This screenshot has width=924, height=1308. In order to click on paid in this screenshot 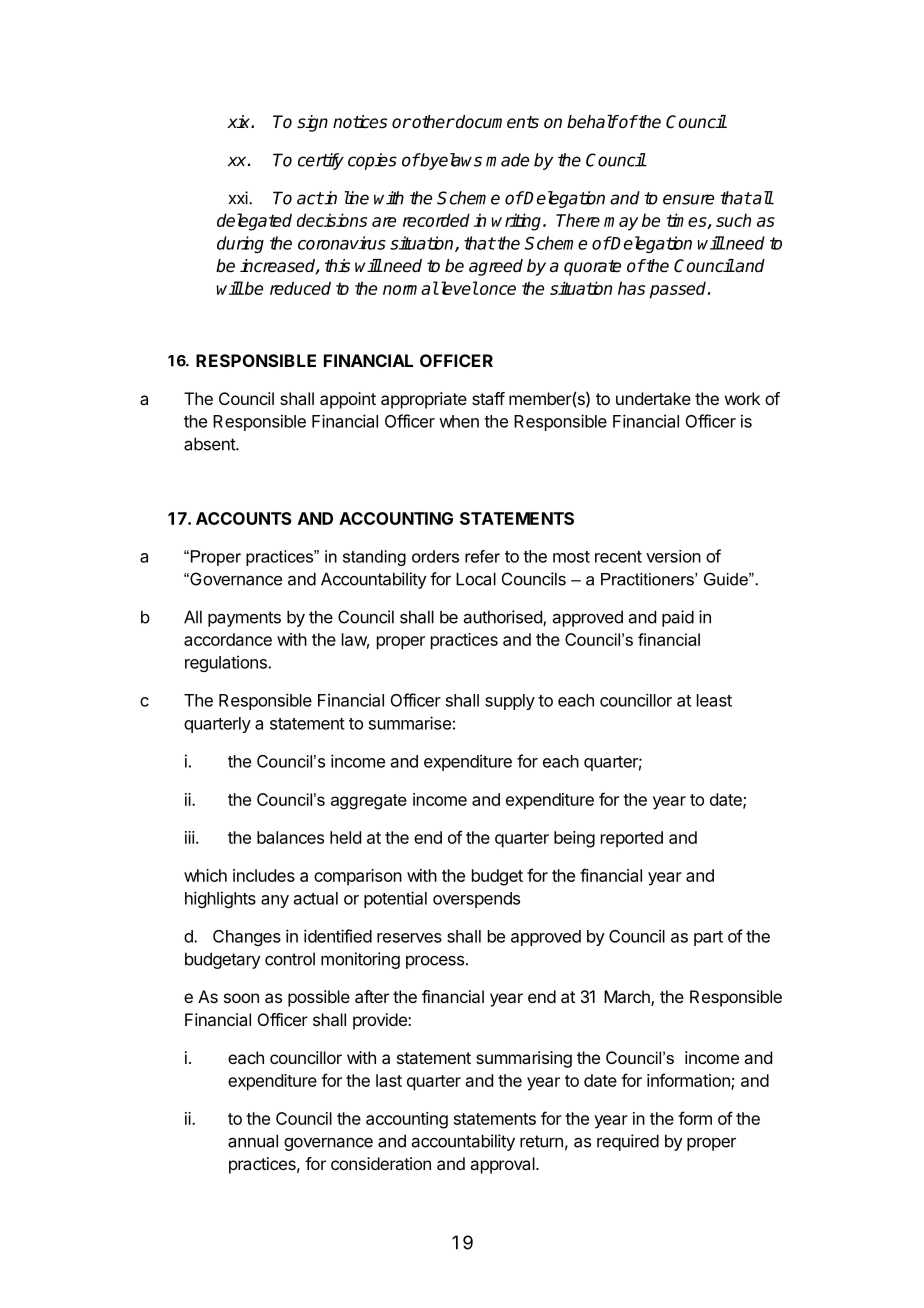, I will do `click(678, 618)`.
